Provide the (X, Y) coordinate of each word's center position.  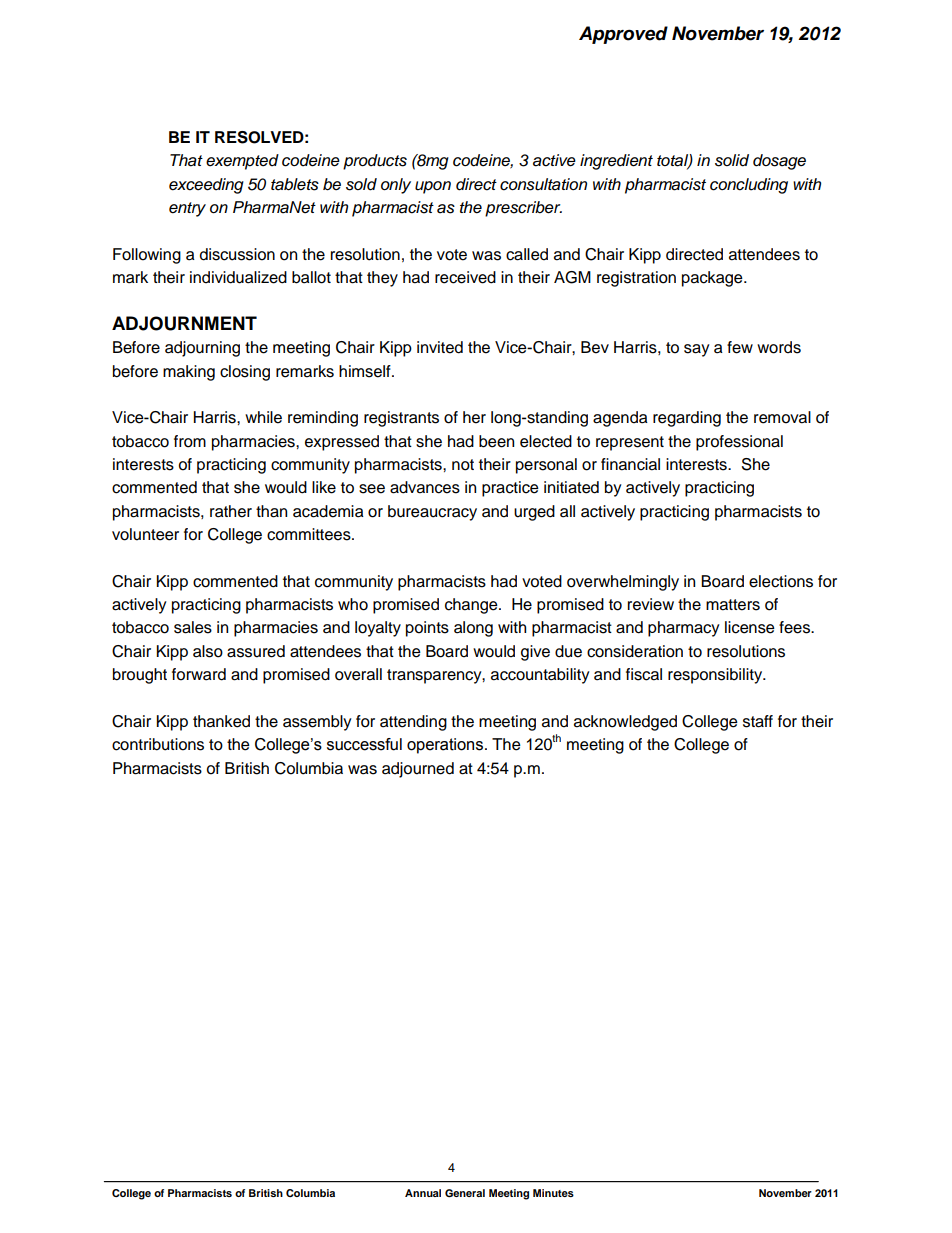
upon (433, 187)
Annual (423, 1193)
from (190, 441)
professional (739, 443)
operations (445, 746)
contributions (158, 744)
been (496, 441)
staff (758, 721)
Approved (623, 35)
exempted (242, 162)
